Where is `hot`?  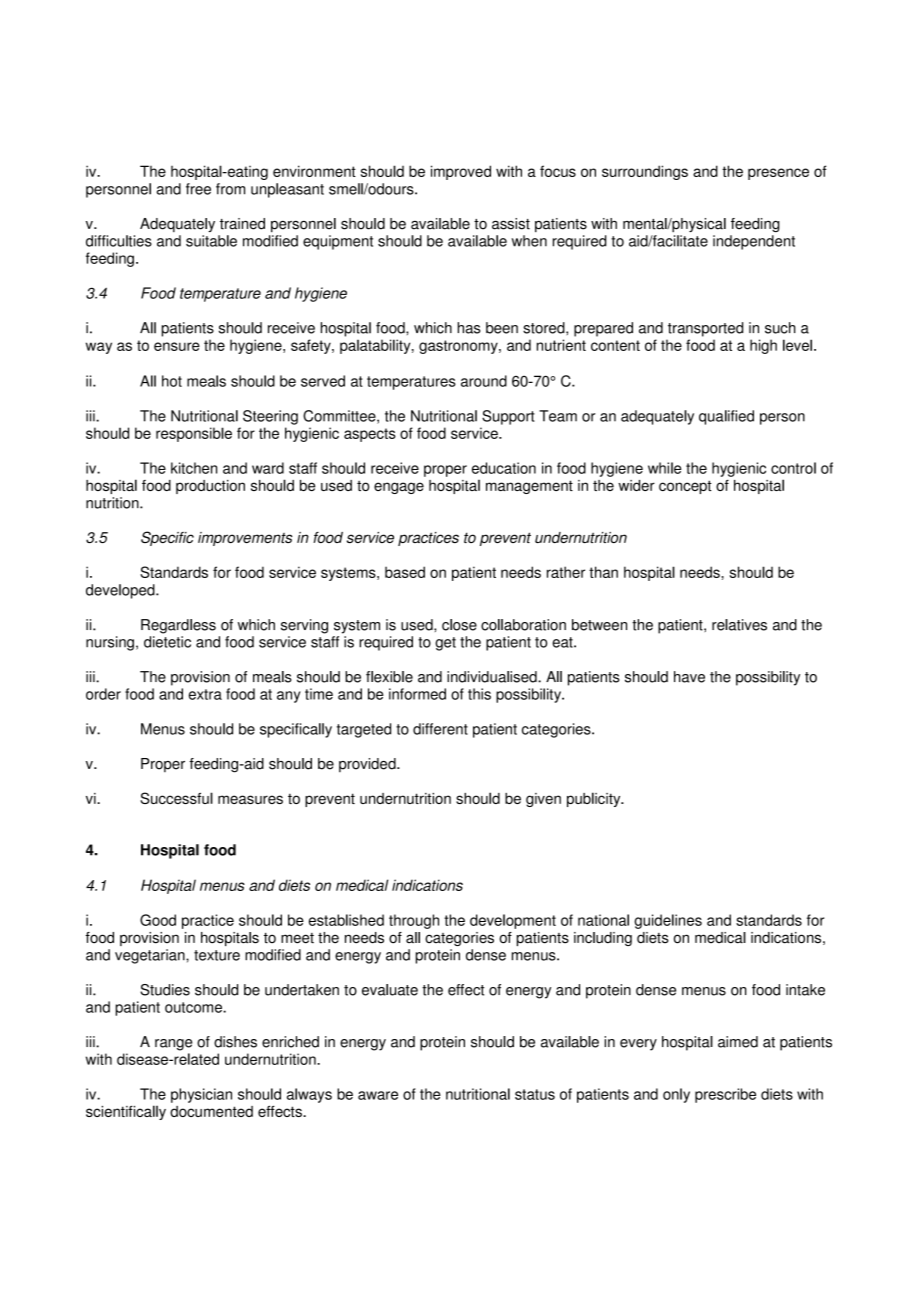 hot is located at coordinates (172, 381).
